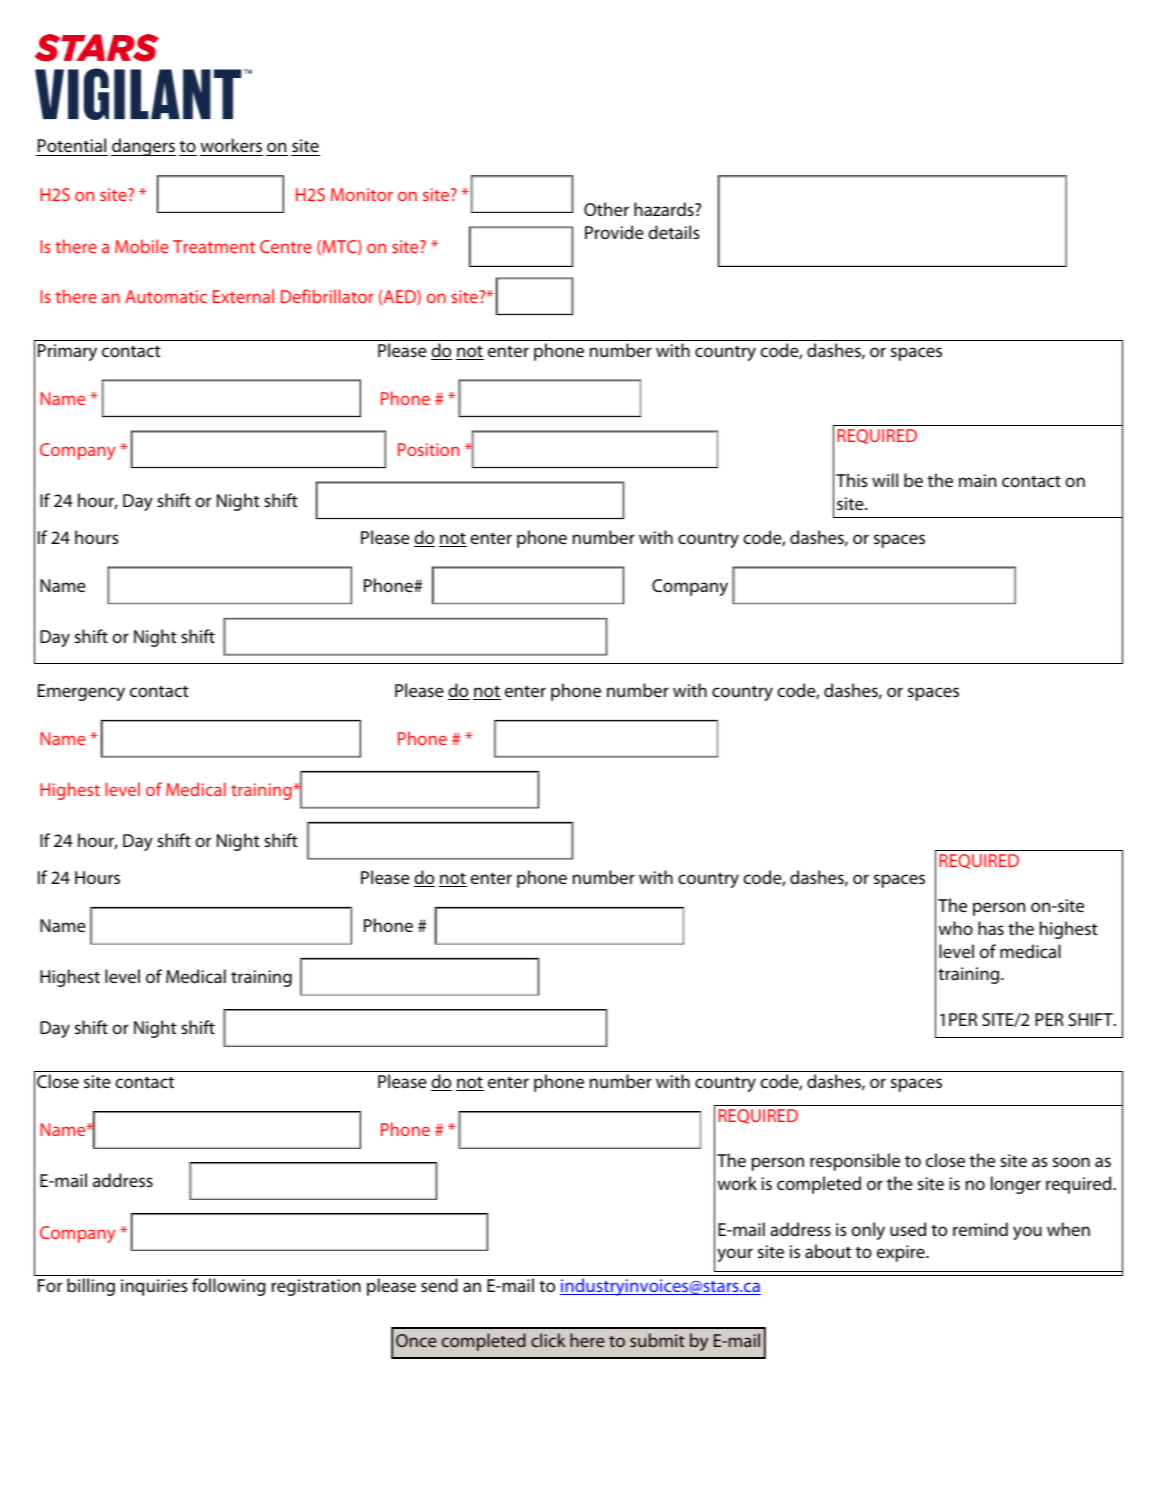 The image size is (1157, 1497). Describe the element at coordinates (665, 209) in the screenshot. I see `hazards` at that location.
